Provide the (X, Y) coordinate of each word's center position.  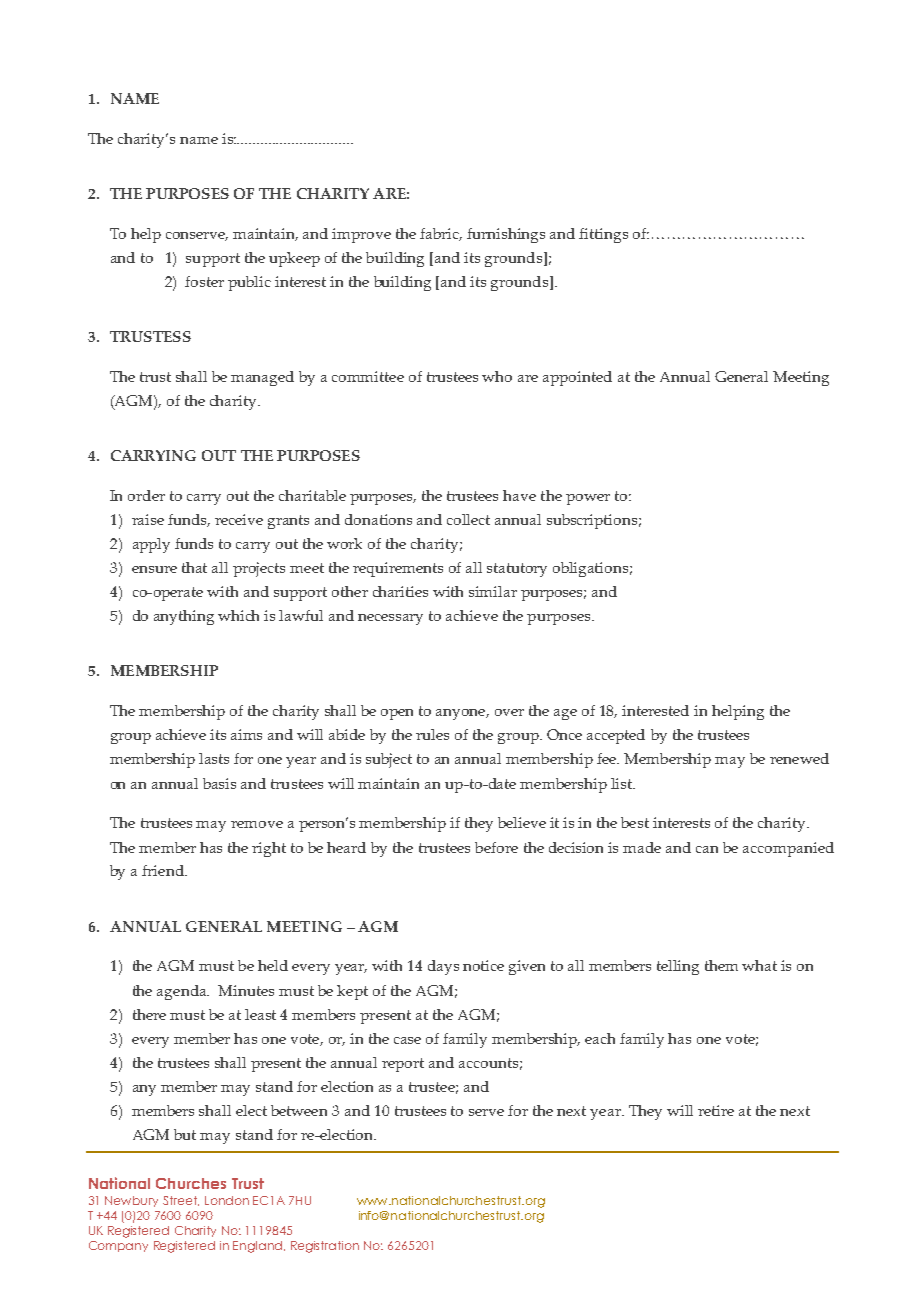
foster (204, 281)
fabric (441, 234)
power (588, 499)
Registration (325, 1247)
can (707, 849)
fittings (603, 235)
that (194, 567)
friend (164, 870)
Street (181, 1201)
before (496, 847)
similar (493, 591)
